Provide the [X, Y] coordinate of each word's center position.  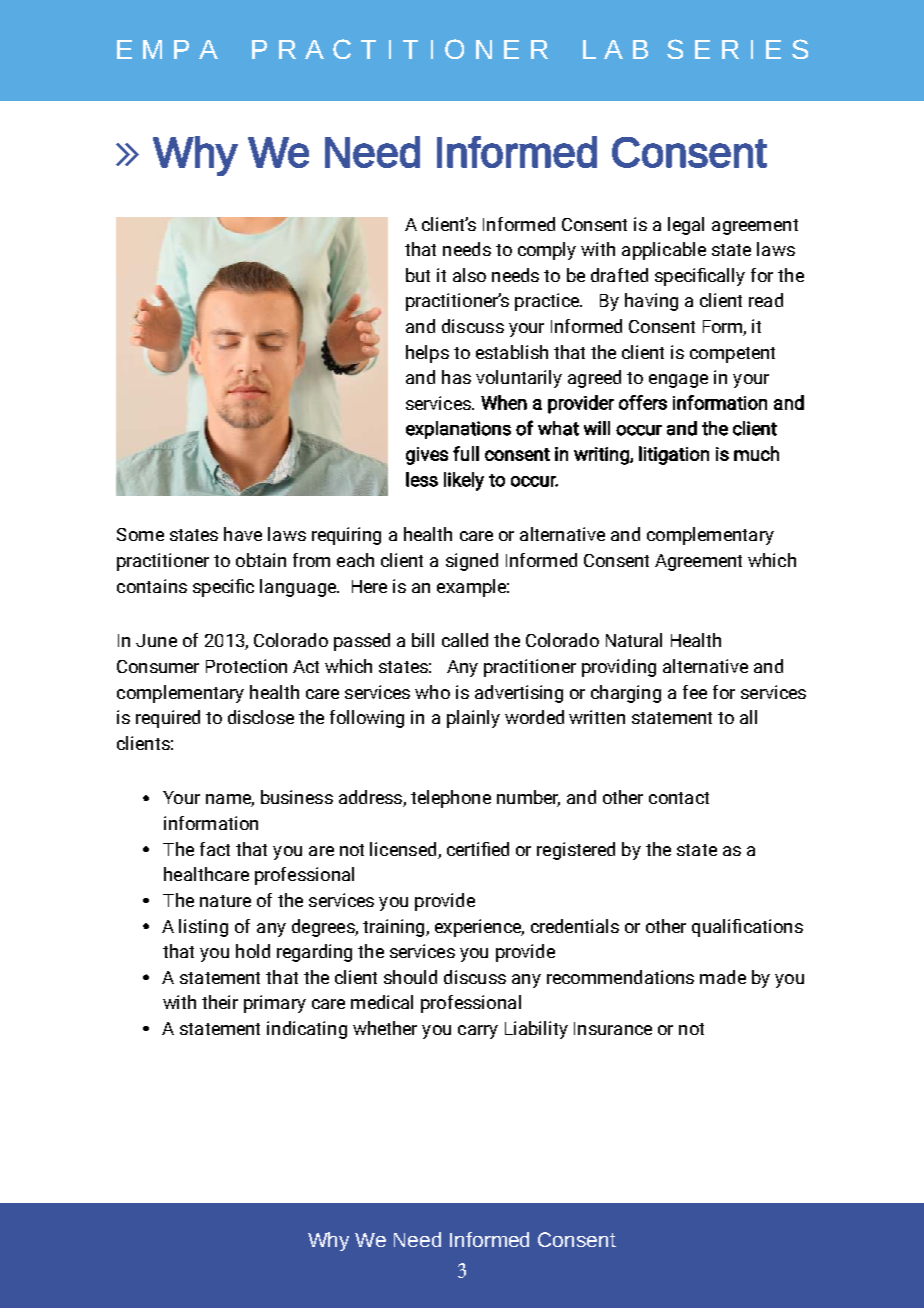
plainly [473, 719]
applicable [664, 251]
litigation [674, 455]
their [220, 1002]
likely [464, 481]
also [469, 275]
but [418, 275]
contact [679, 798]
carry [478, 1032]
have [243, 534]
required [168, 719]
